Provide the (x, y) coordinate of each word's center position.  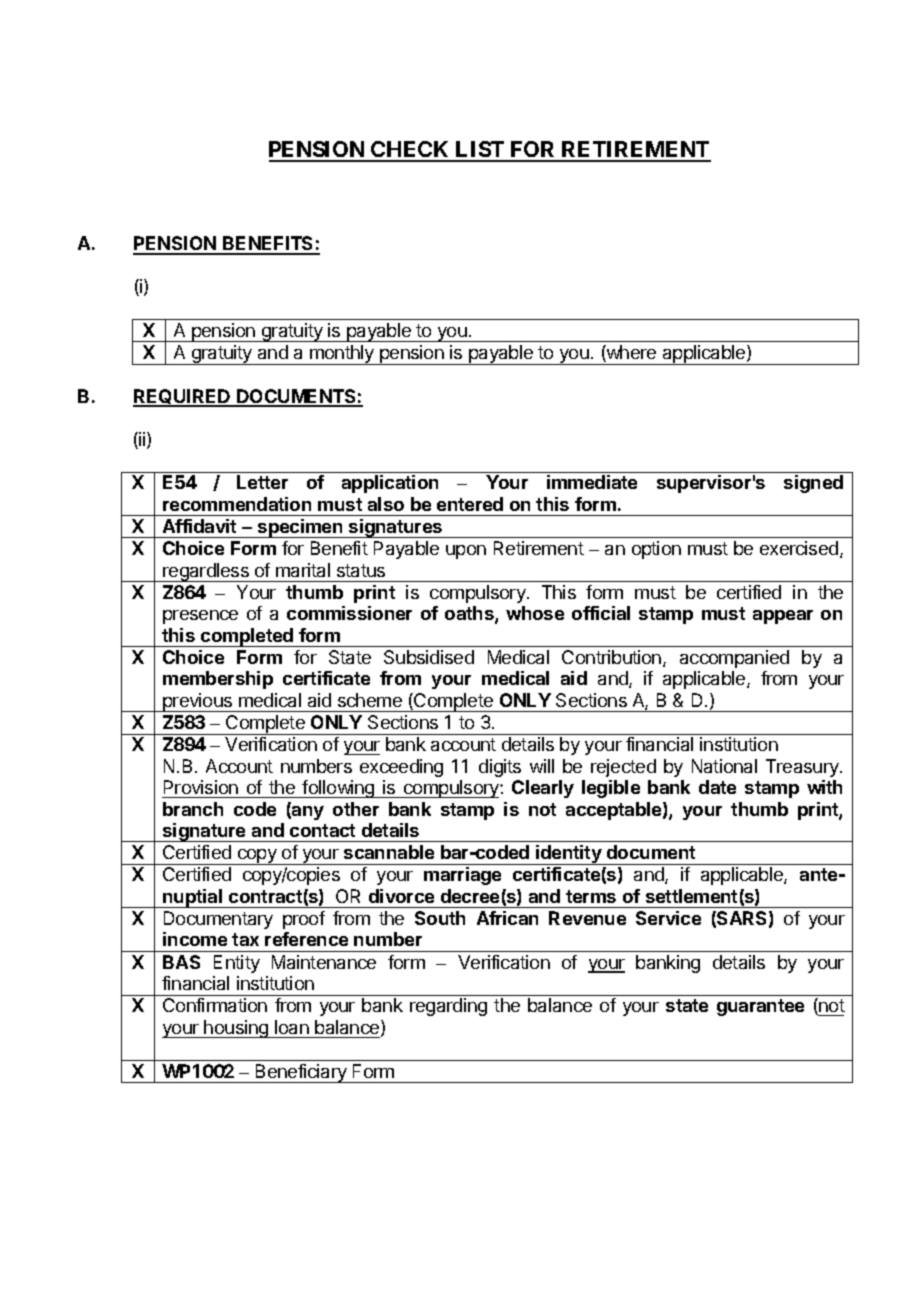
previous (198, 702)
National (724, 766)
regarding (448, 1007)
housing (237, 1029)
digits (500, 768)
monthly (342, 355)
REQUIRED (183, 398)
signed (813, 484)
